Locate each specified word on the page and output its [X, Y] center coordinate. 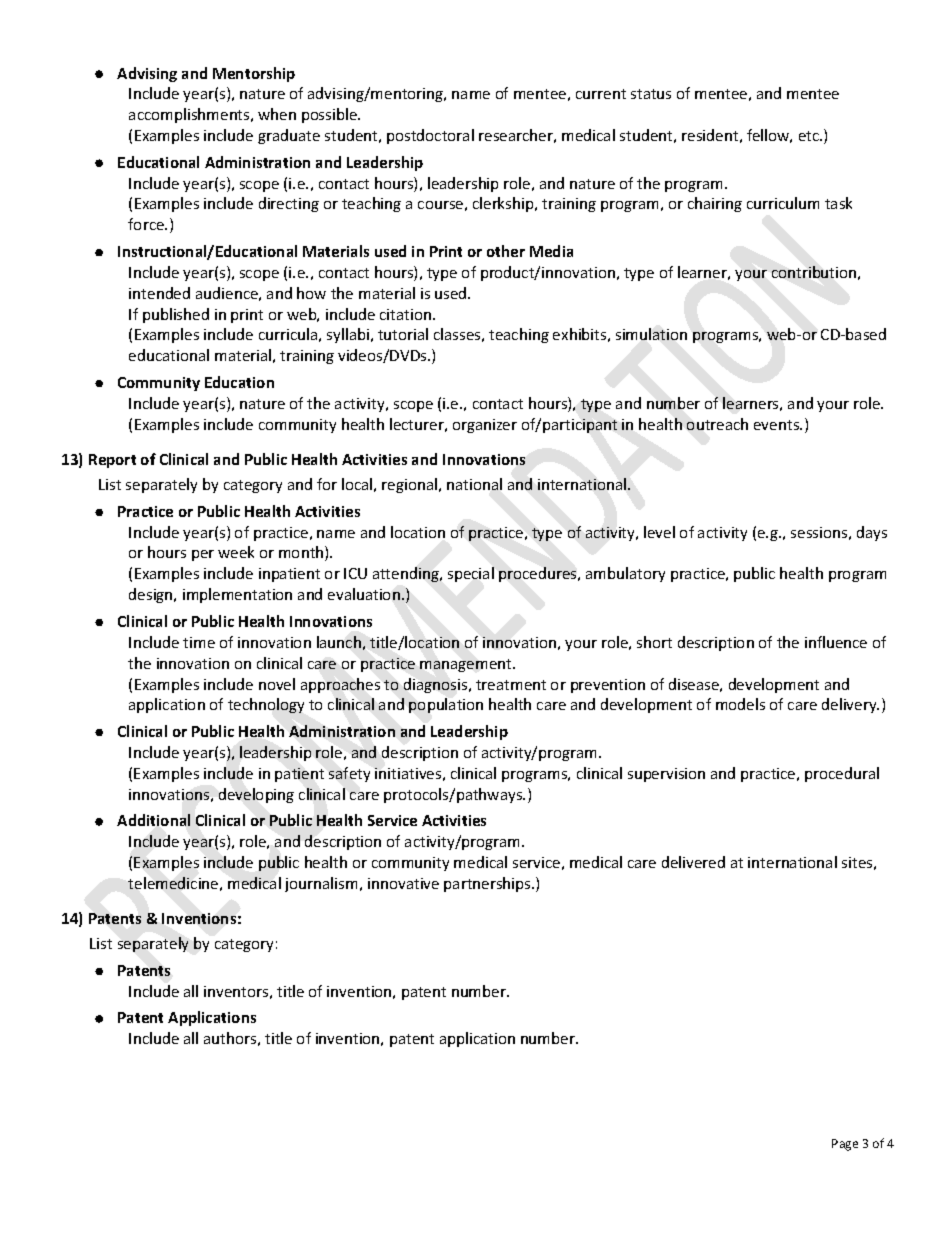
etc [810, 136]
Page [845, 1145]
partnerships [488, 884]
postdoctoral [430, 136]
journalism [321, 884]
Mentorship [254, 74]
